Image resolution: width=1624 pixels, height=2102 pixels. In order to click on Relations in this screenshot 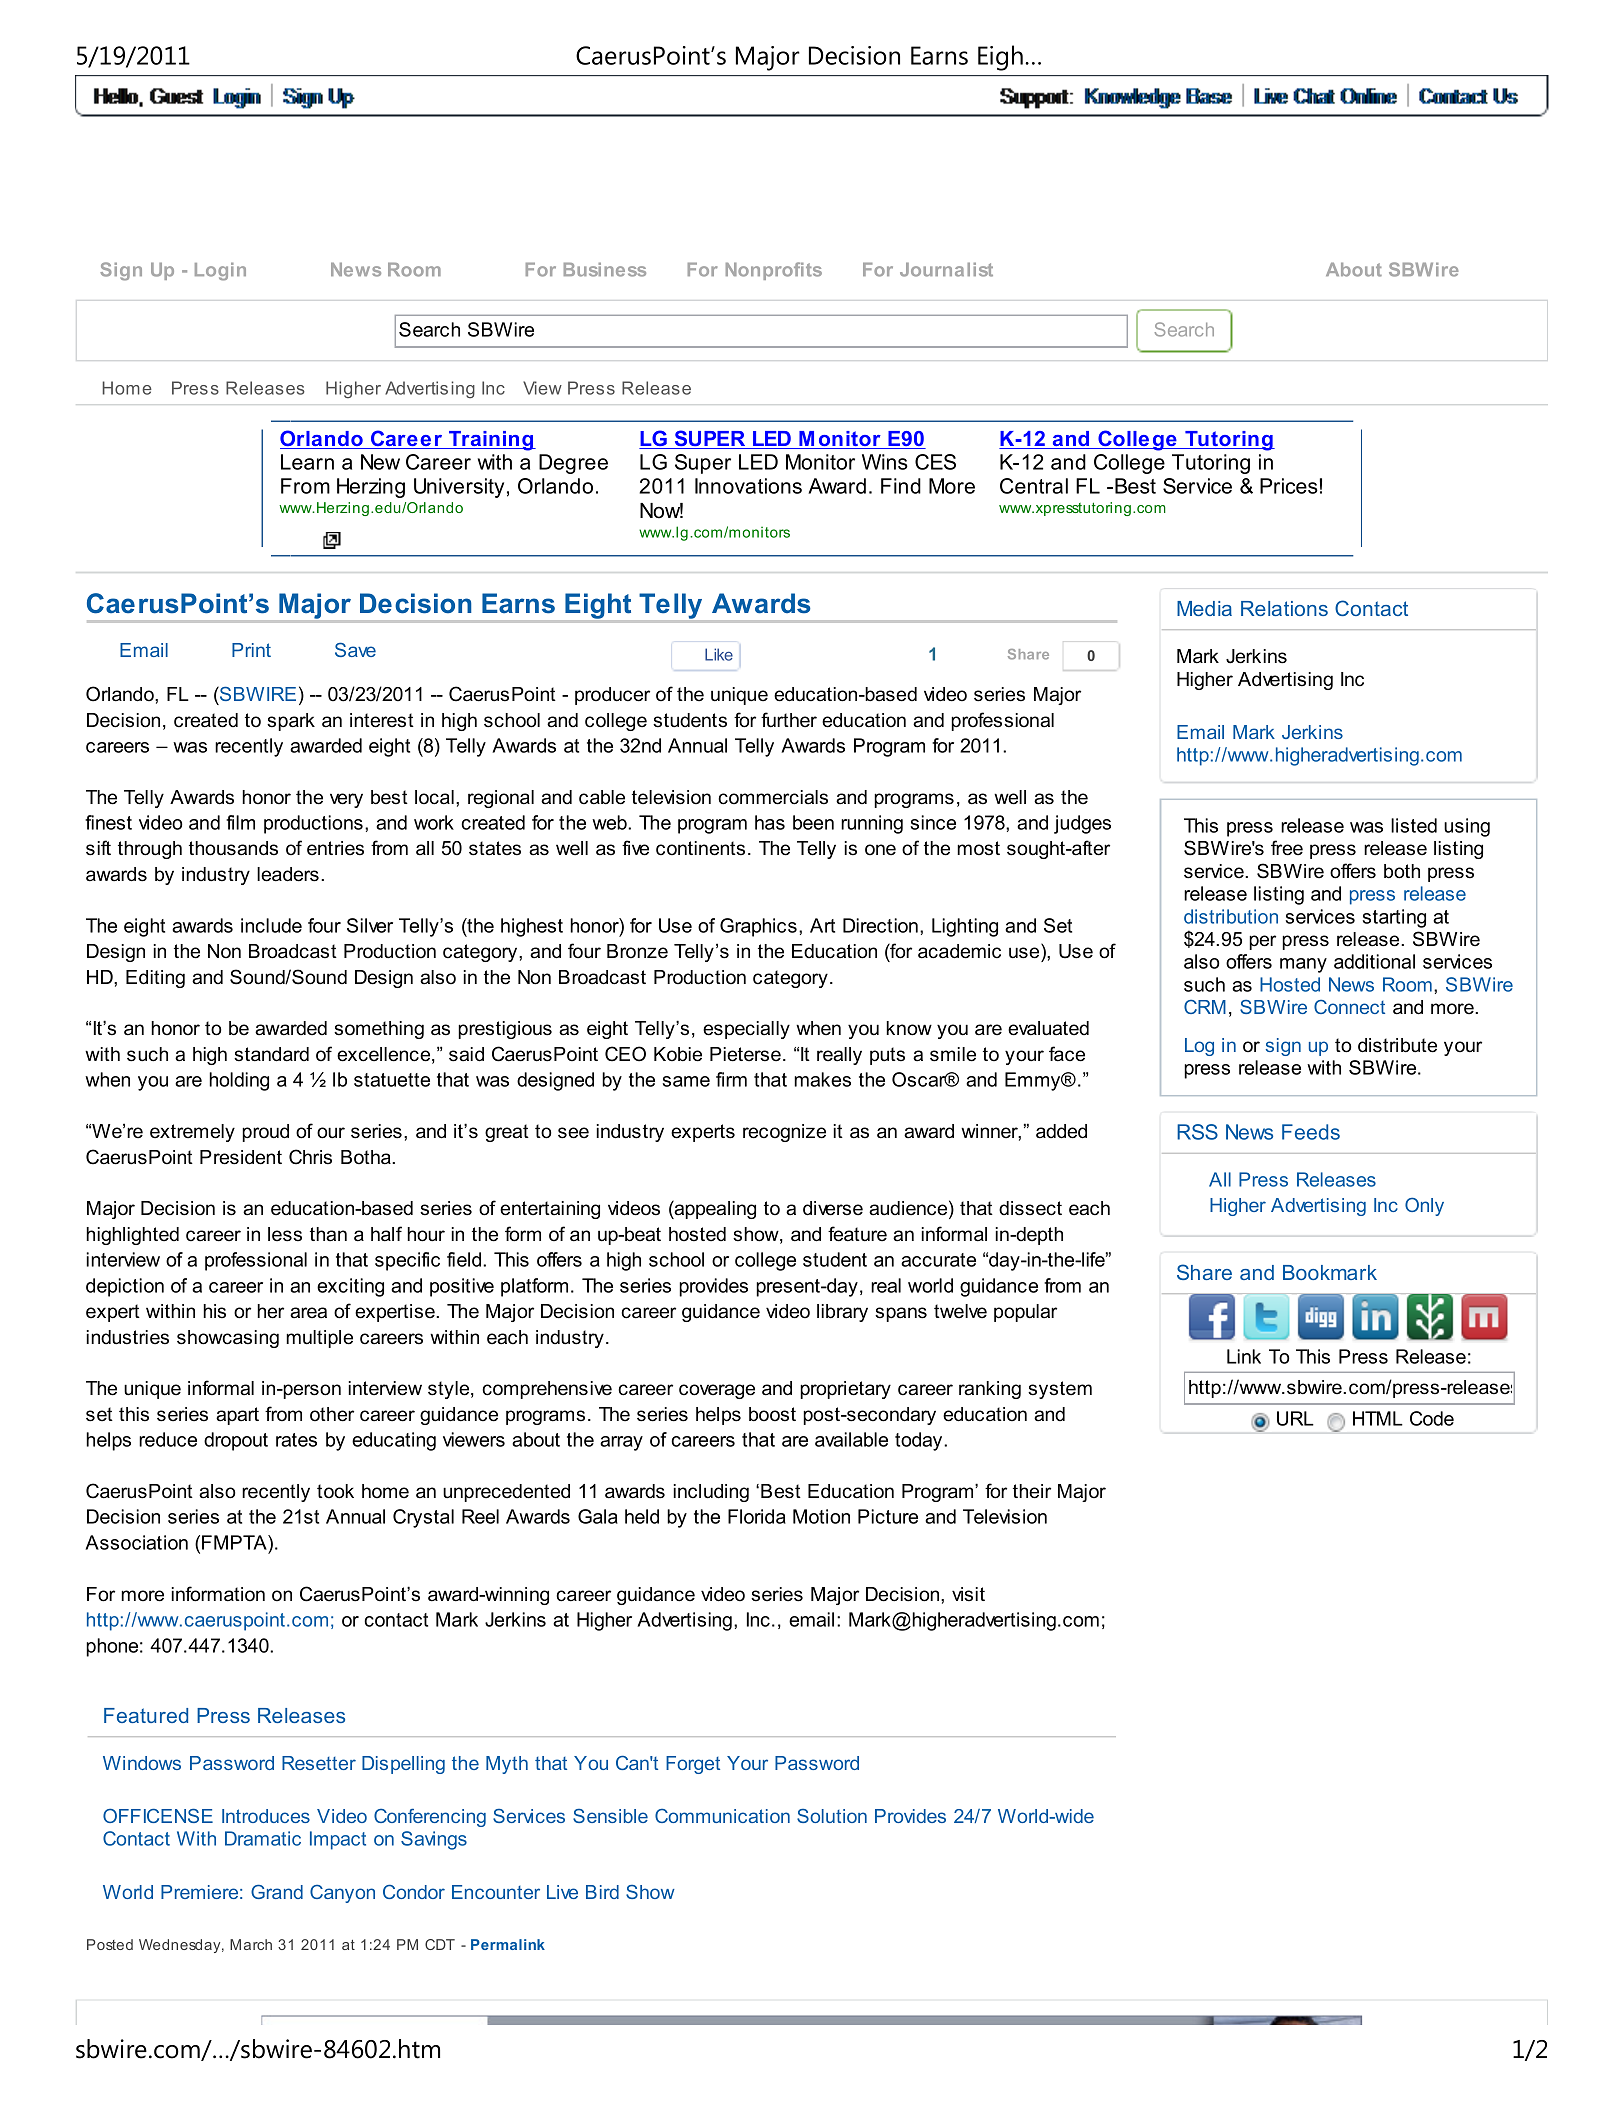, I will do `click(1284, 608)`.
